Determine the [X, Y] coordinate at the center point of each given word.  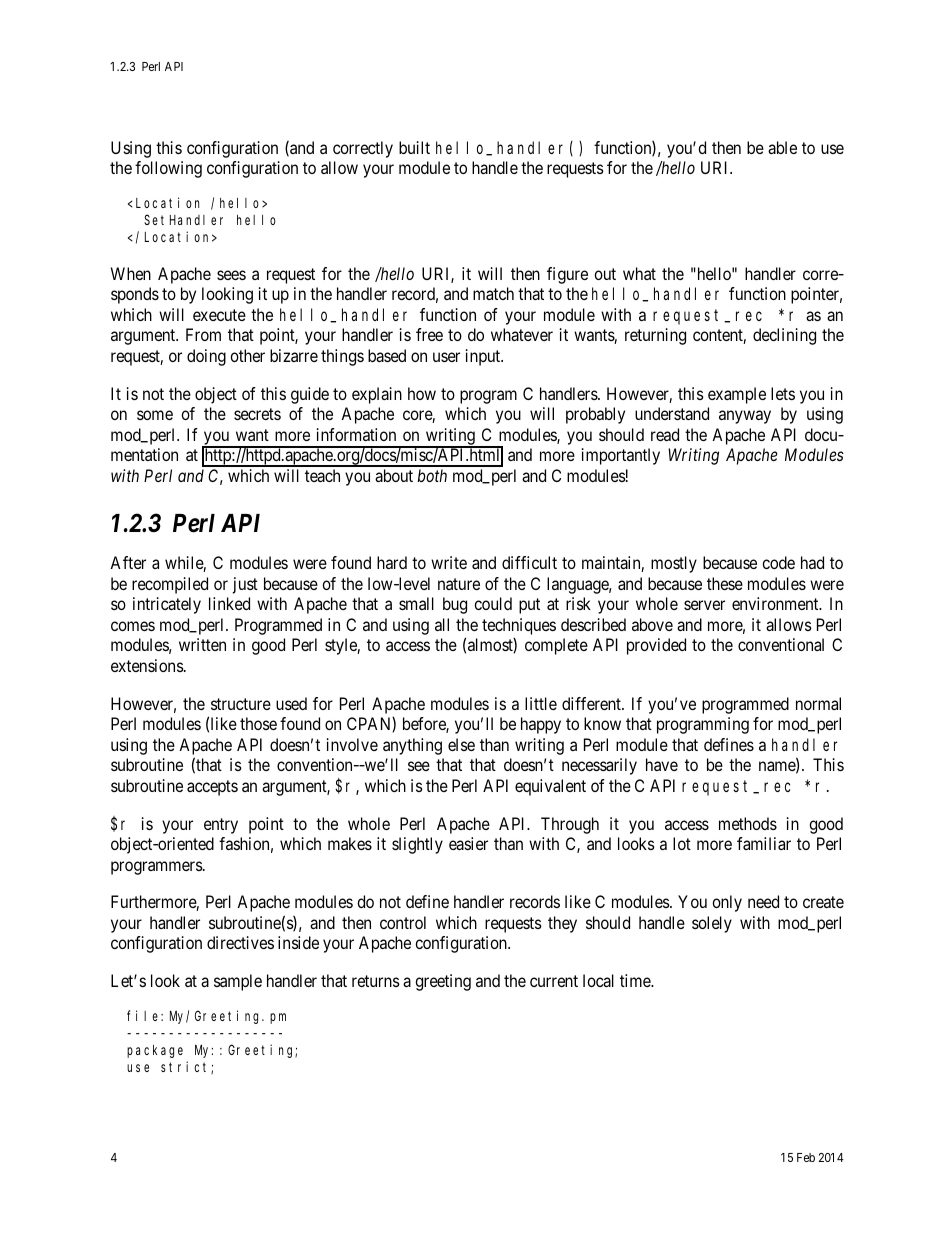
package [155, 1051]
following [168, 169]
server [704, 605]
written [202, 644]
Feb [806, 1157]
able [782, 147]
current [554, 981]
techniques [519, 626]
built [414, 147]
